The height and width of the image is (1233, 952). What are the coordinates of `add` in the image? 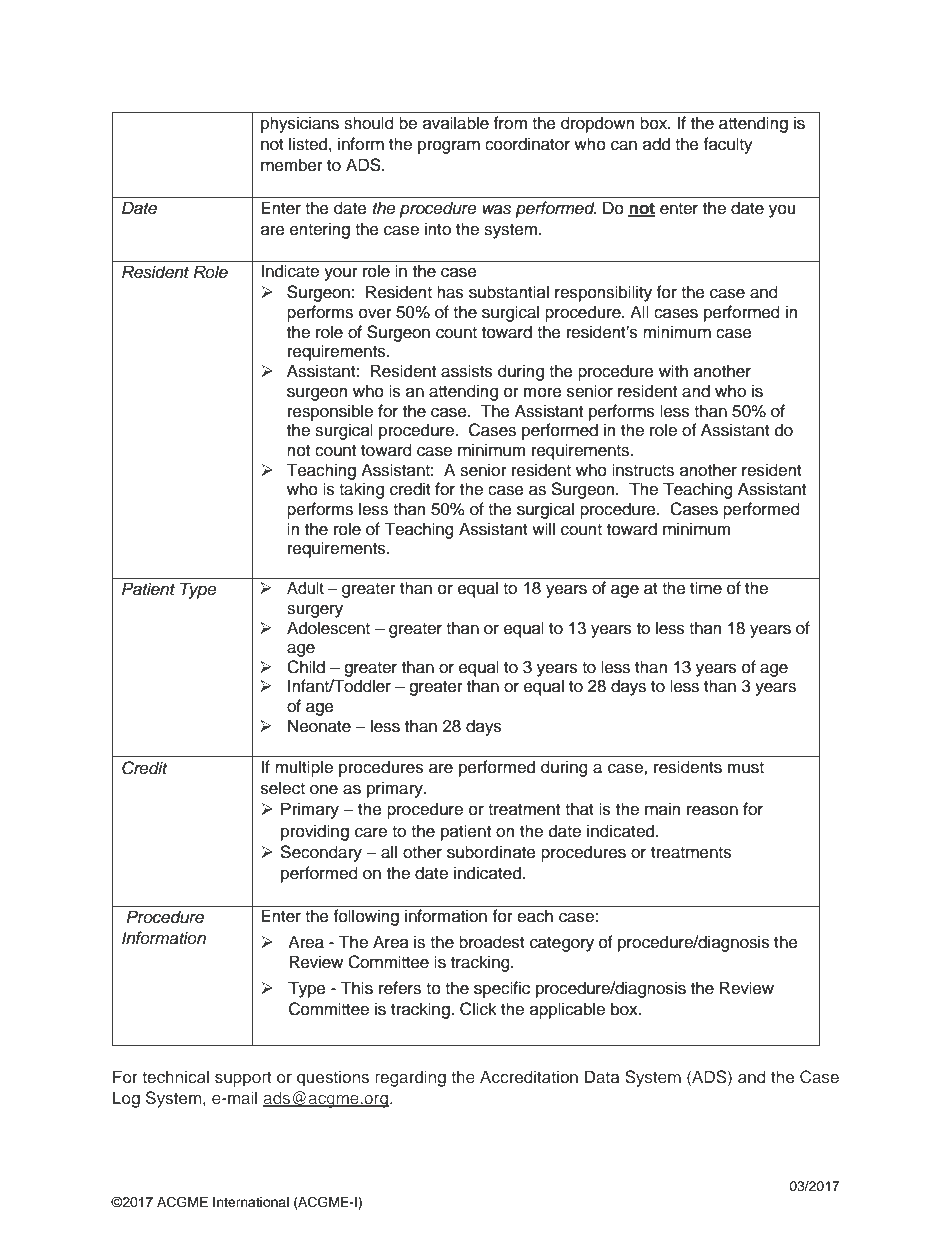 It's located at (656, 144).
